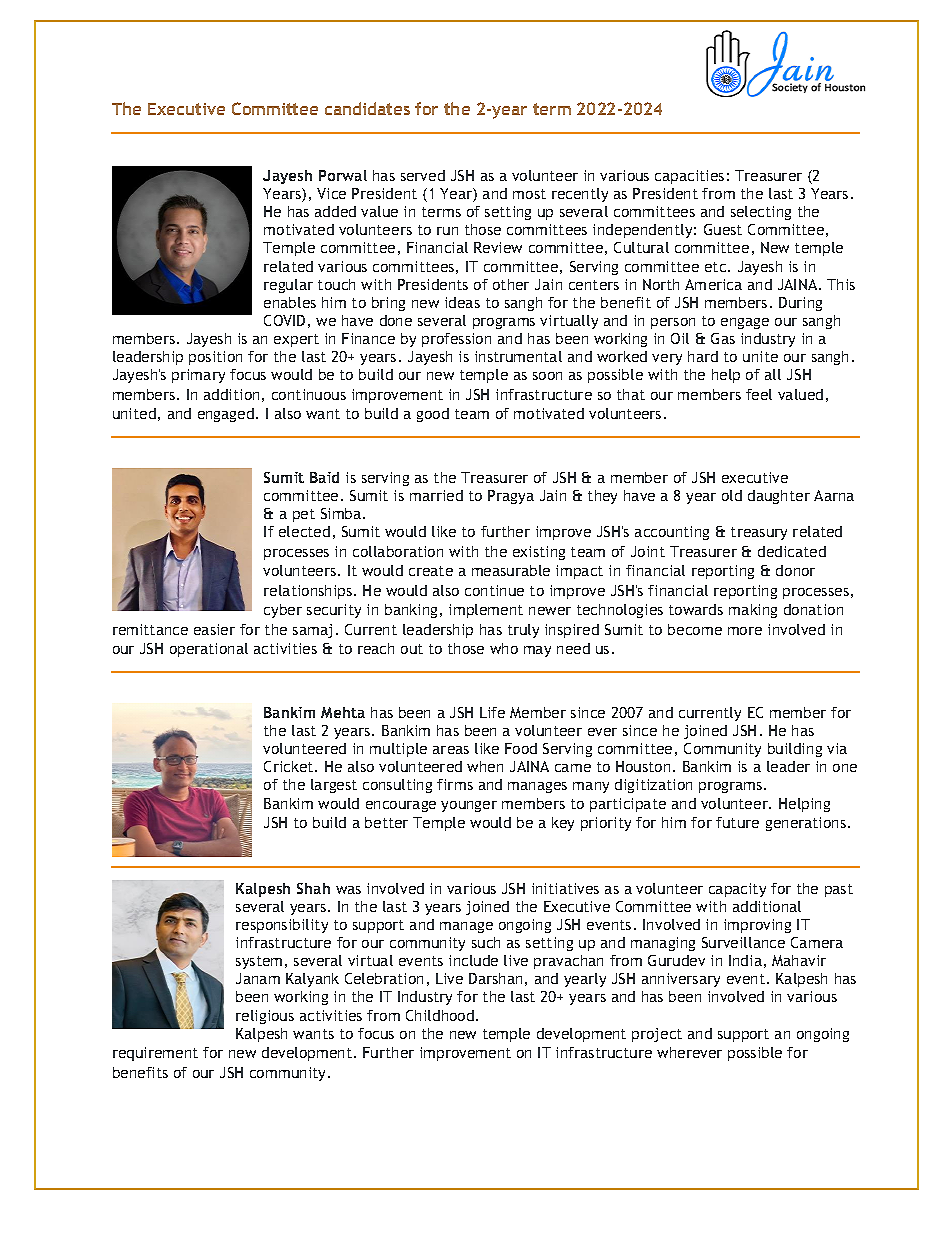  I want to click on donor, so click(795, 570).
